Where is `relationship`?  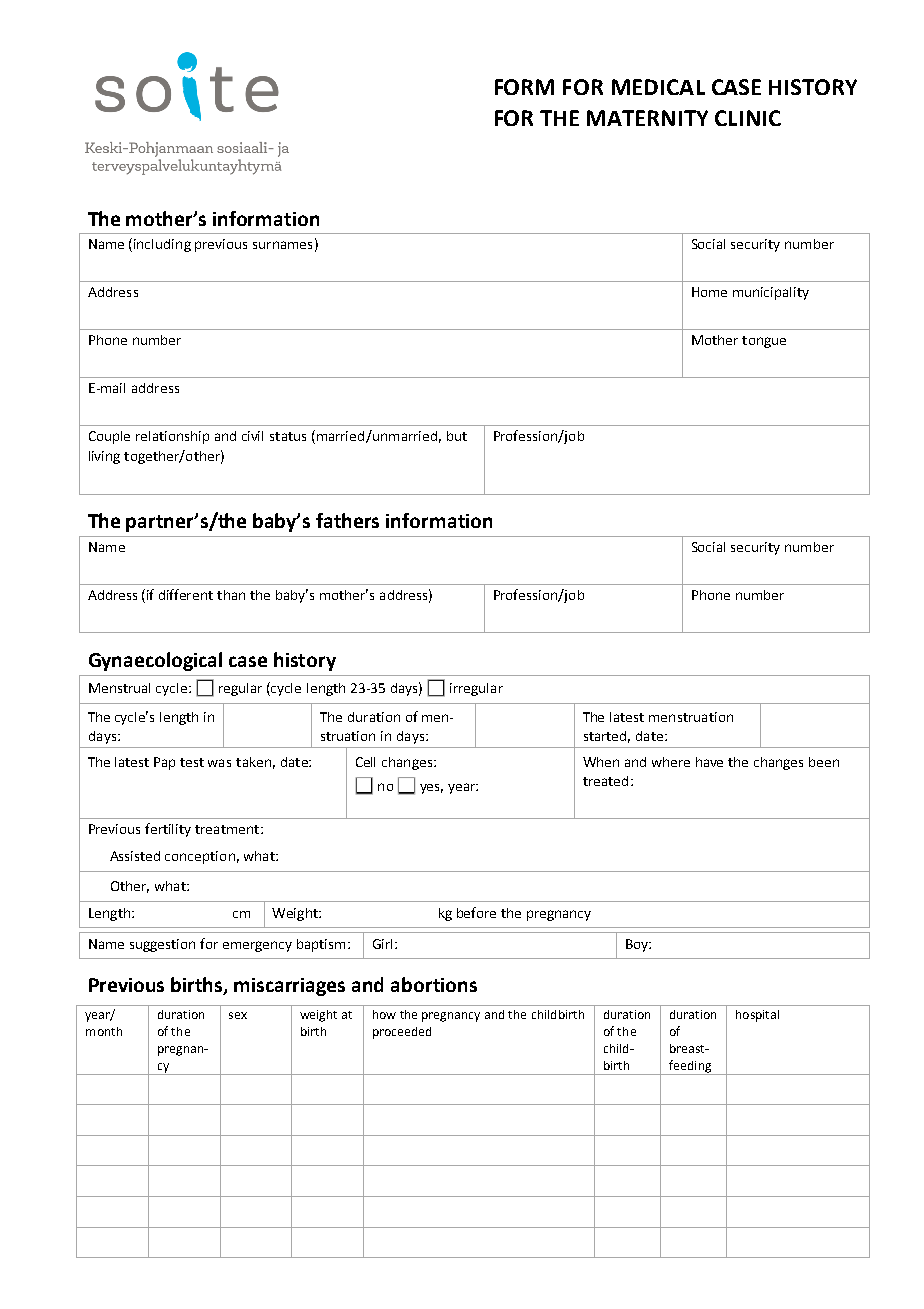
relationship is located at coordinates (172, 437).
